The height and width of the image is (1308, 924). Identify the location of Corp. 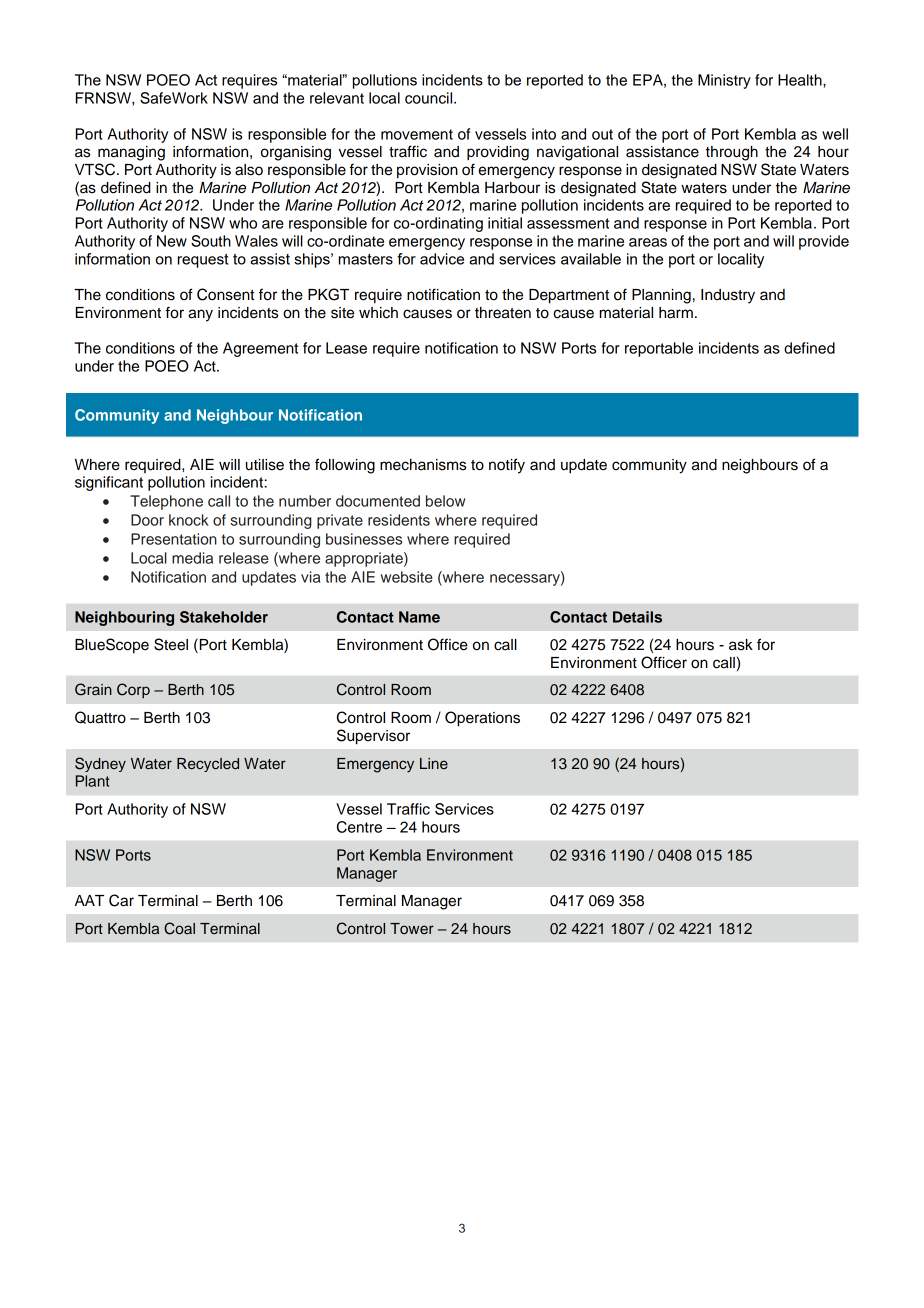
(133, 690).
